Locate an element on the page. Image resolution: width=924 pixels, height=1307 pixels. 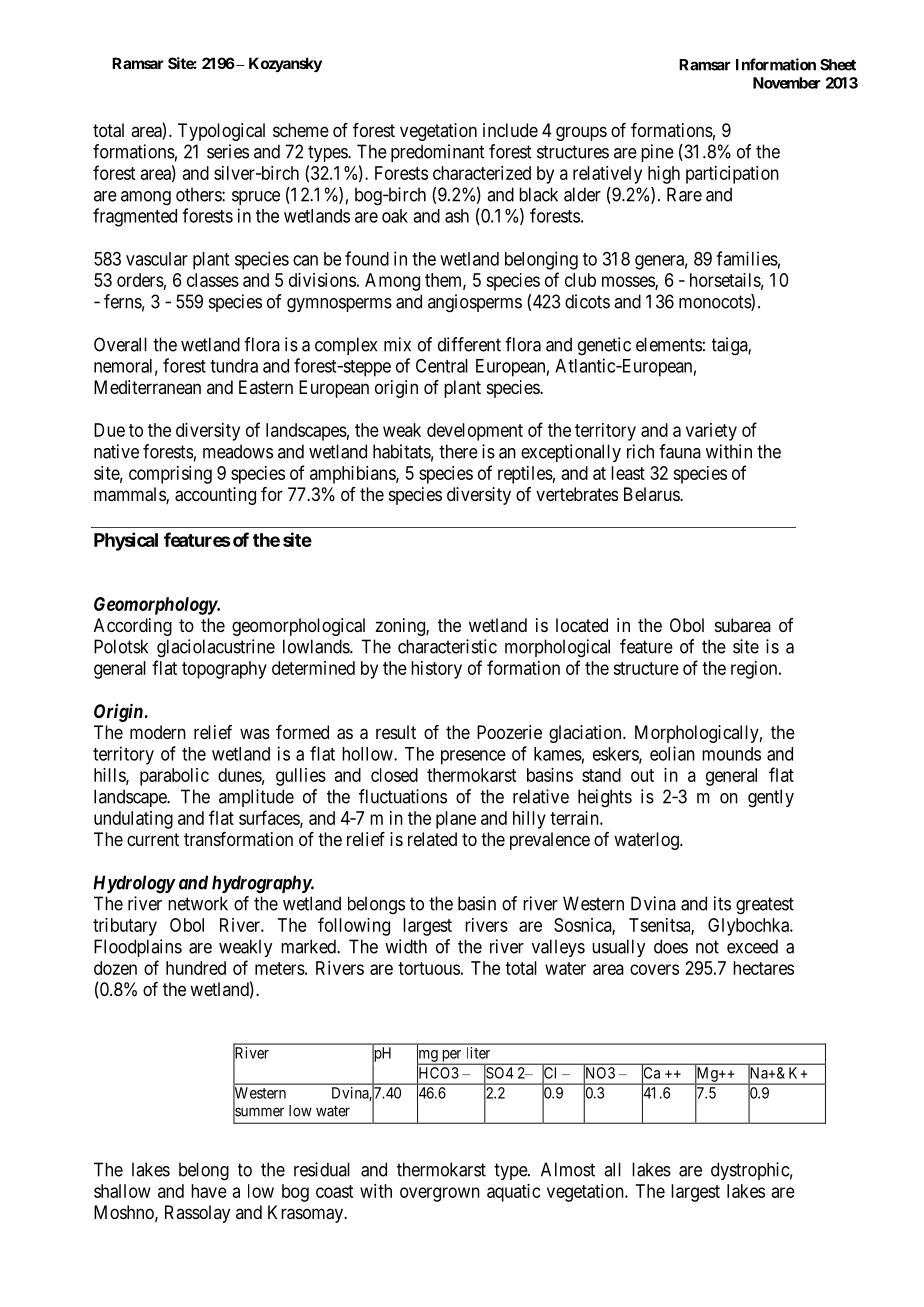
variety is located at coordinates (711, 432).
